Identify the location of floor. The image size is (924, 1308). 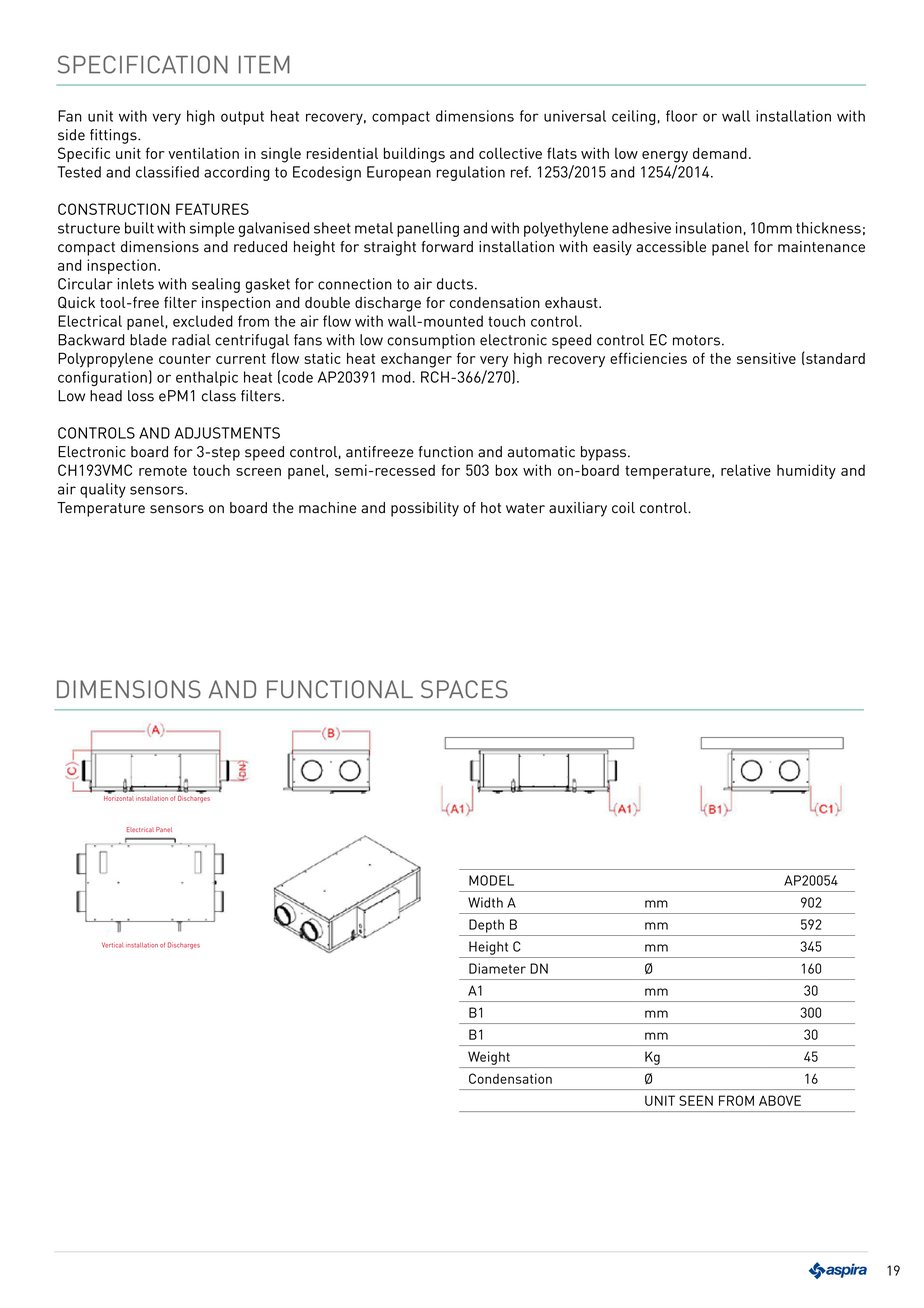
(682, 116).
